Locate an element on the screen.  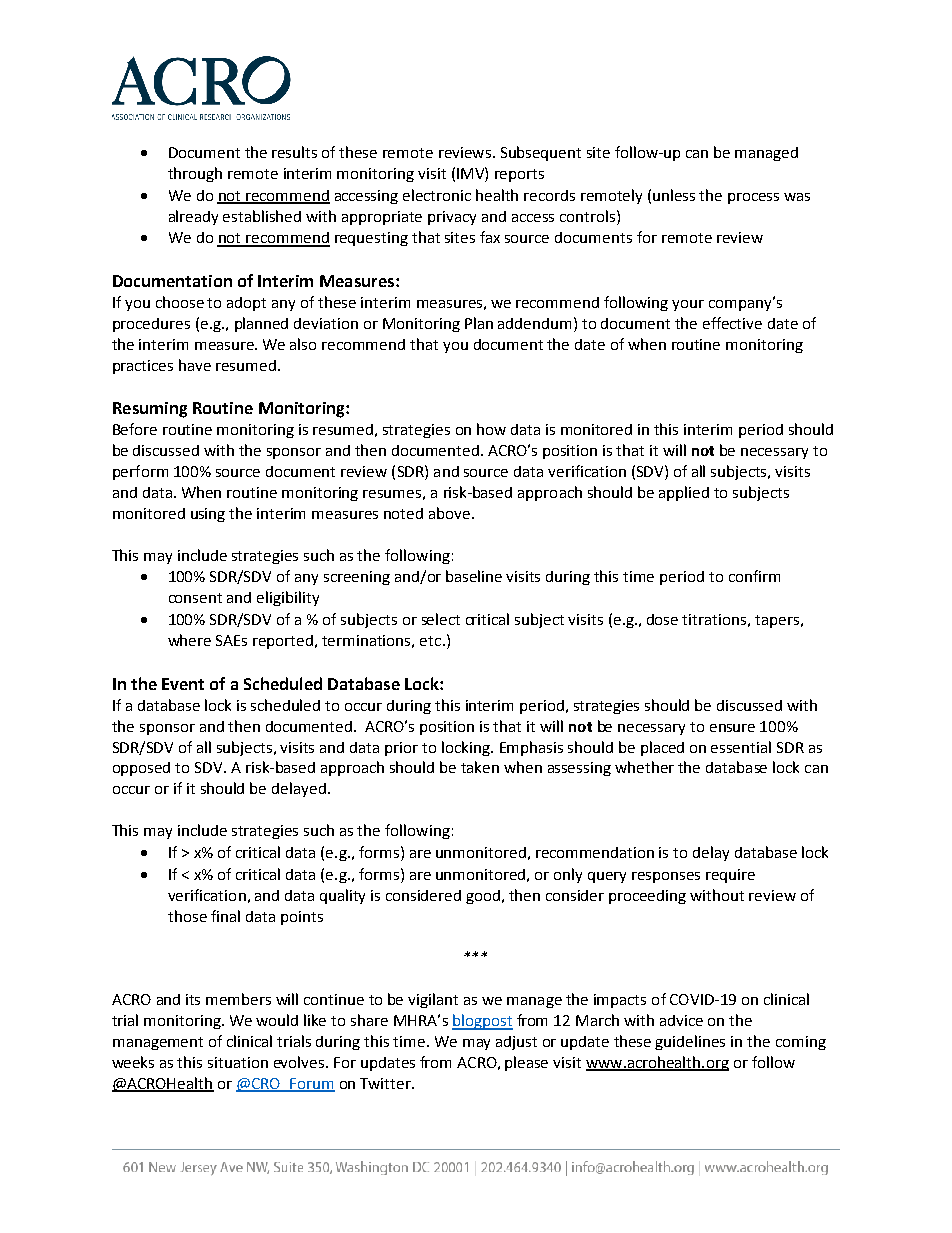
electronic is located at coordinates (437, 195).
